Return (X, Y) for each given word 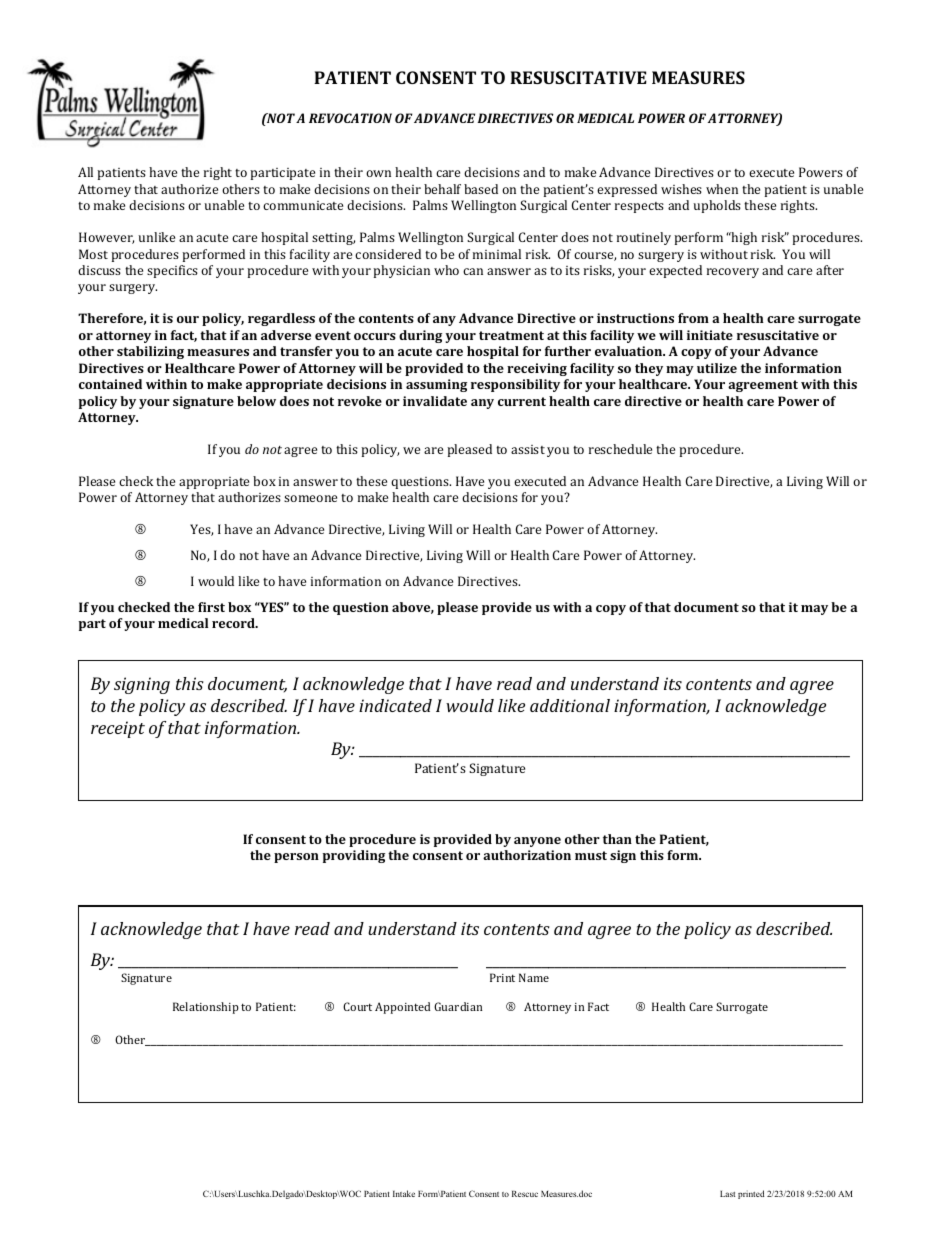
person (296, 858)
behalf (442, 189)
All (85, 172)
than (617, 839)
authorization (527, 855)
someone (310, 498)
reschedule (620, 449)
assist (528, 449)
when (722, 189)
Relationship (206, 1008)
